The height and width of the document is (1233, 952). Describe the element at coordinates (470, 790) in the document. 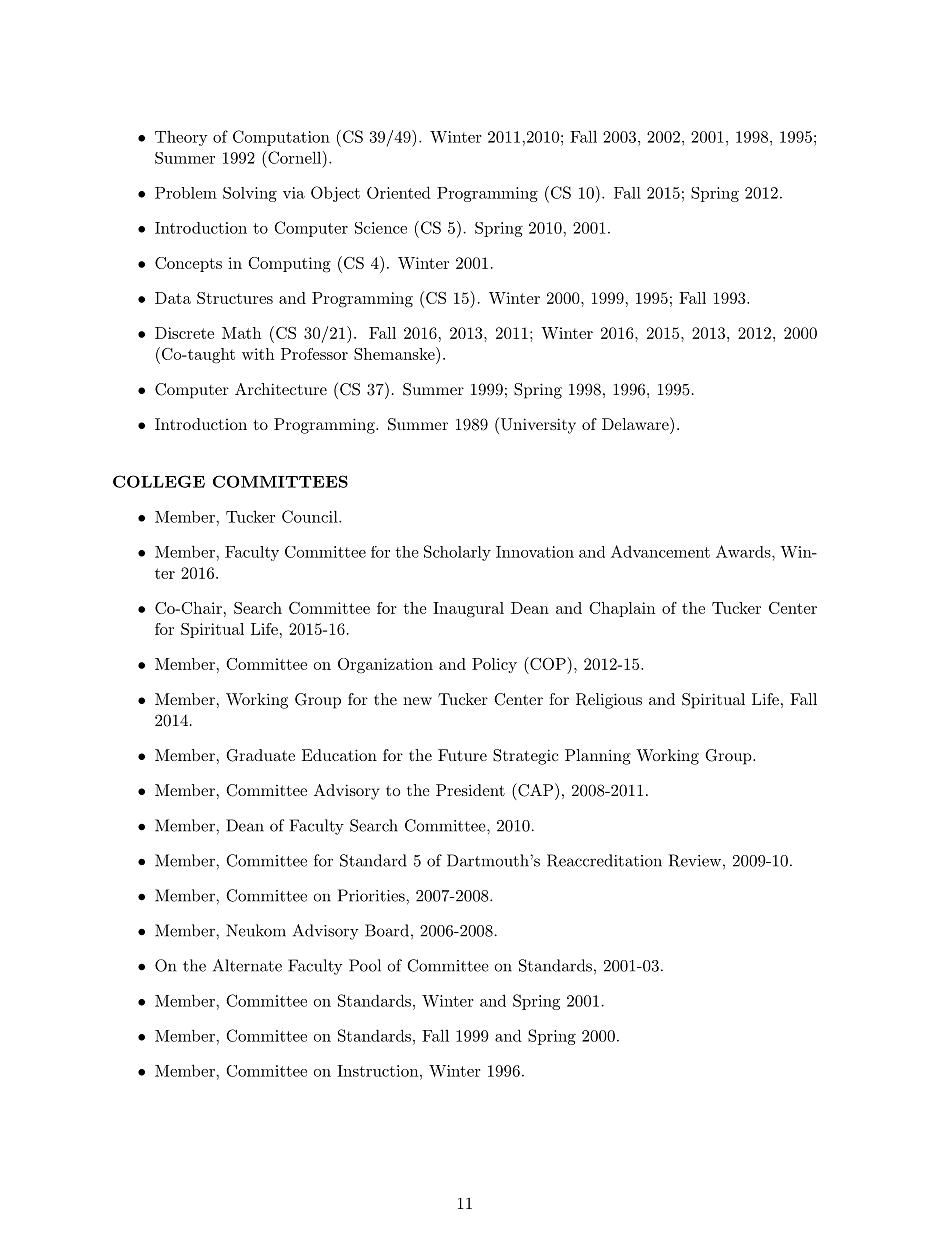

I see `President` at that location.
